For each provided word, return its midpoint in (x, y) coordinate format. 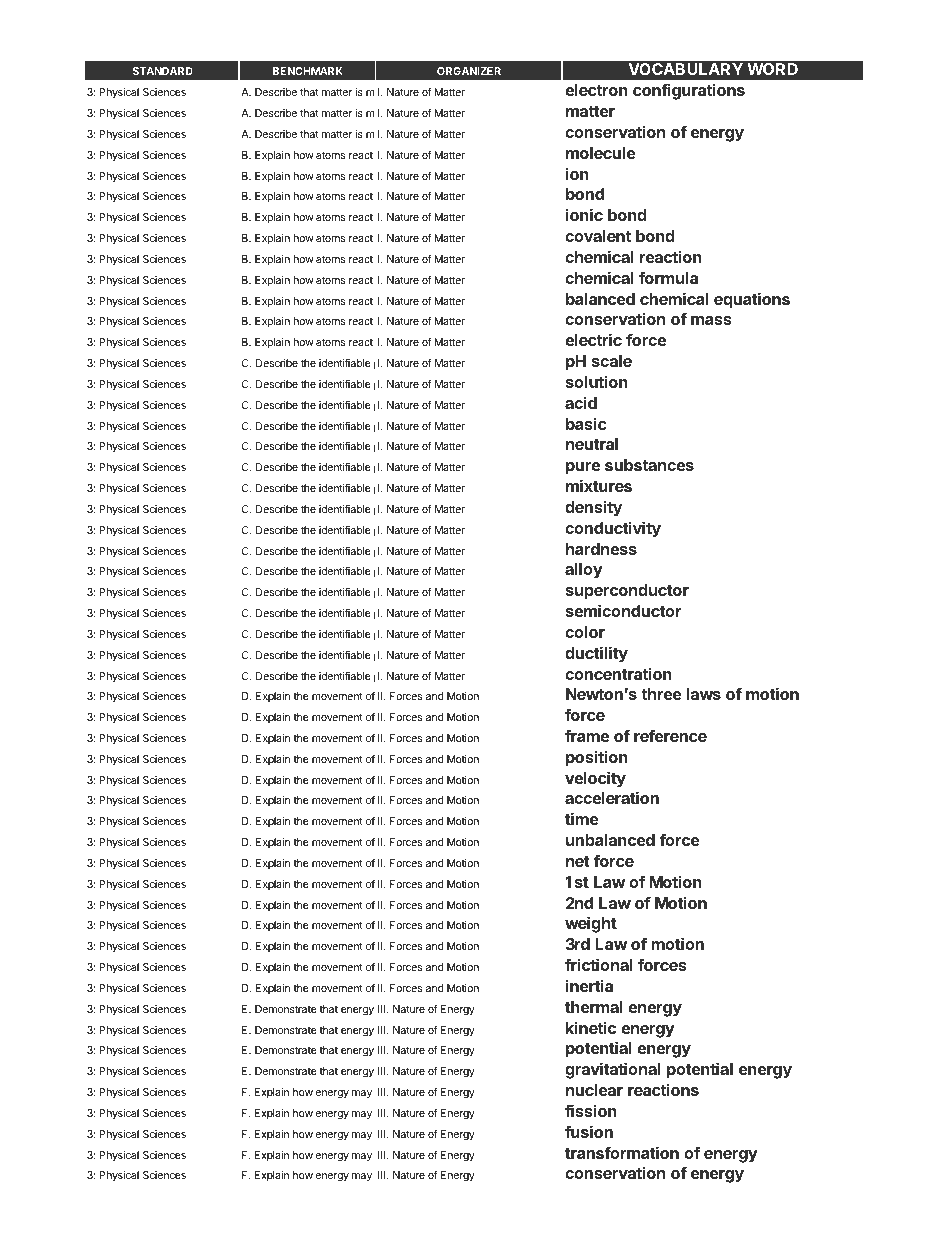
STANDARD (163, 71)
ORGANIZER (469, 71)
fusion (589, 1131)
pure (583, 469)
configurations (689, 91)
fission (591, 1110)
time (581, 818)
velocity (595, 780)
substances (649, 465)
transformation (622, 1152)
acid (581, 402)
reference (670, 735)
